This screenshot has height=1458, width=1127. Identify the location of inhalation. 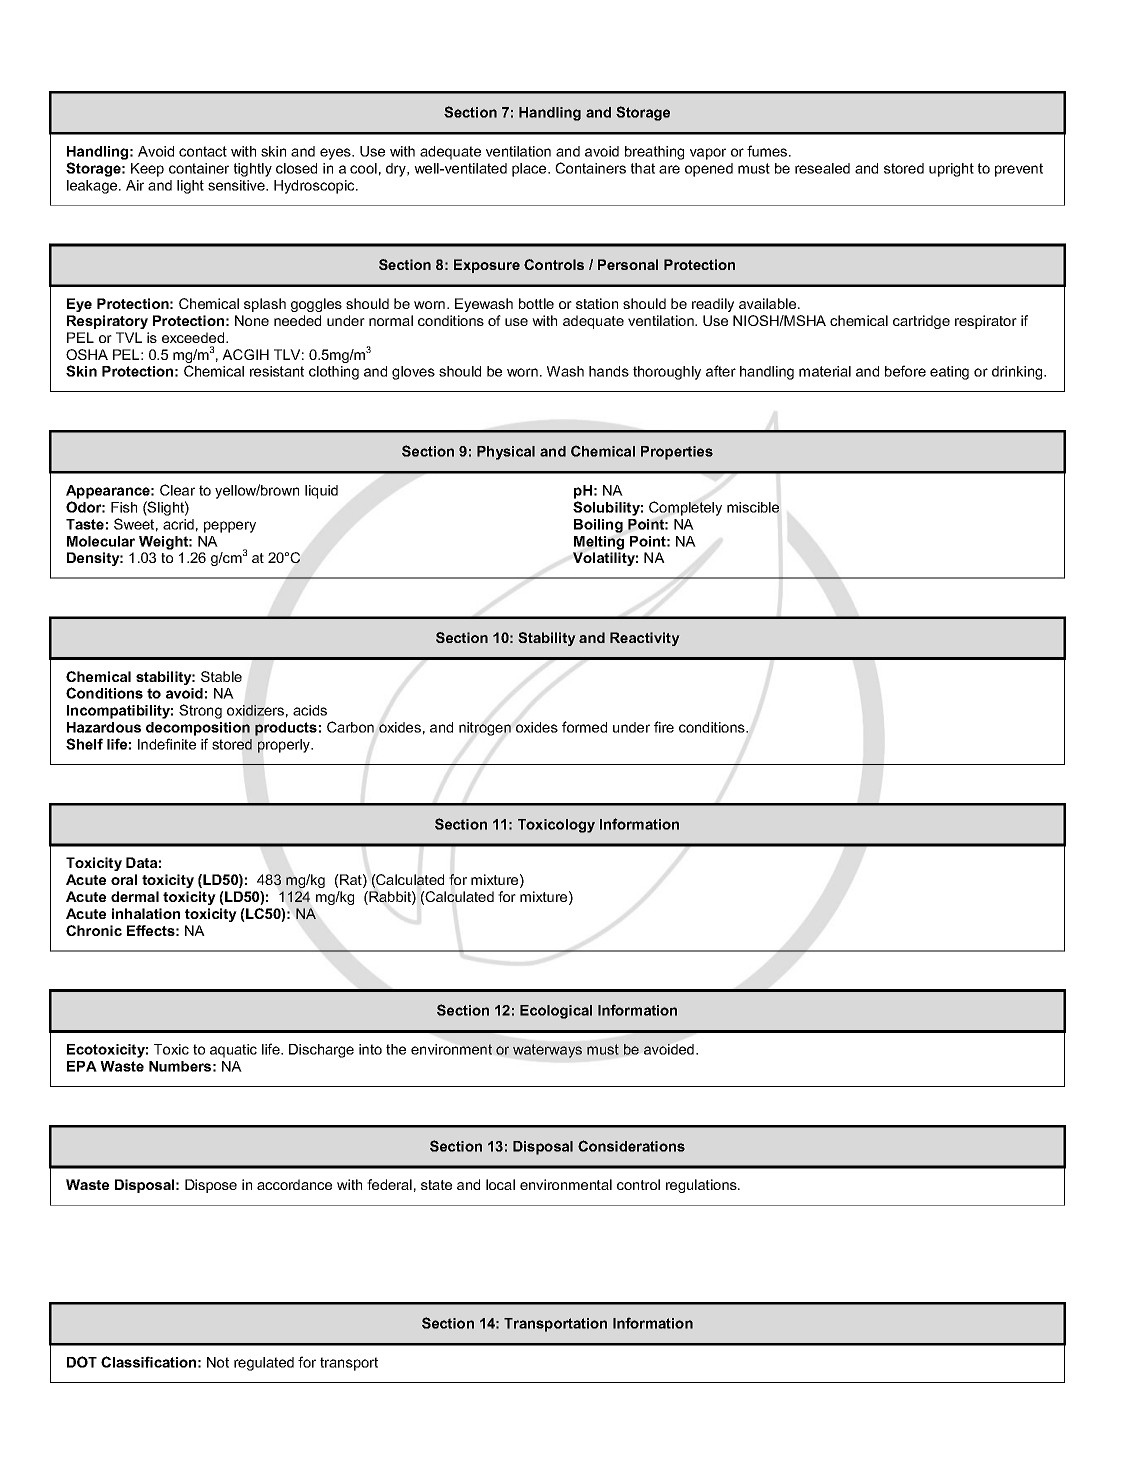
(146, 913).
